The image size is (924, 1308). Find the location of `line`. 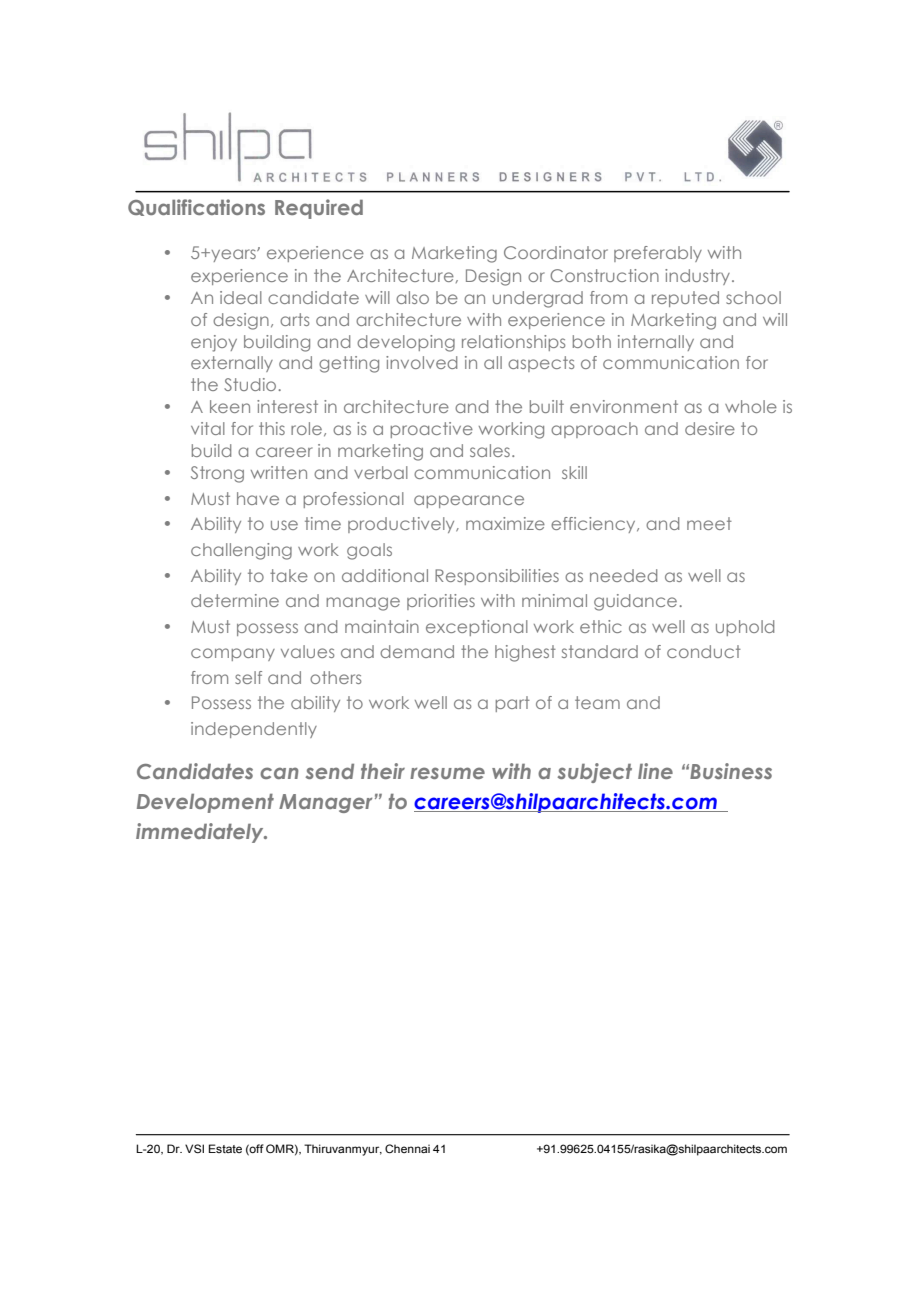

line is located at coordinates (655, 771).
